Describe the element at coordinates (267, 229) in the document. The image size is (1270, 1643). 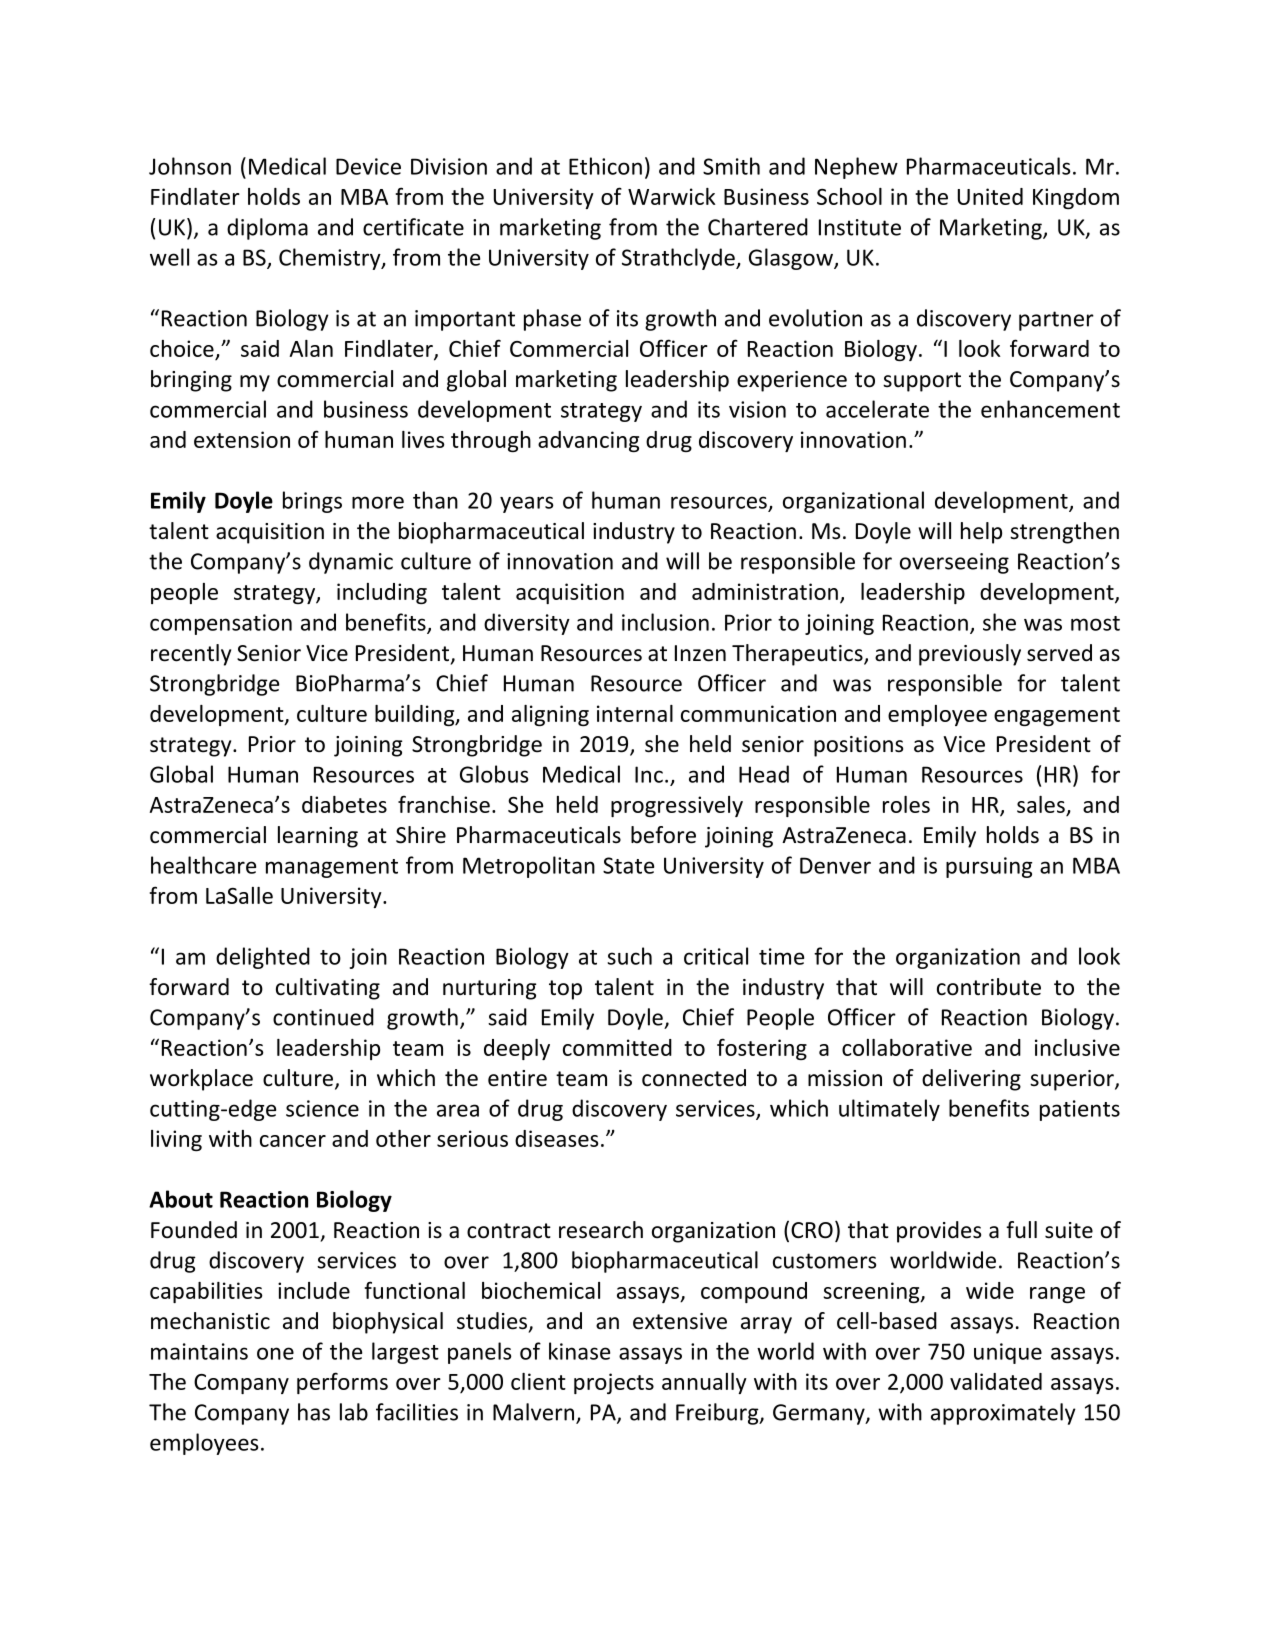
I see `diploma` at that location.
